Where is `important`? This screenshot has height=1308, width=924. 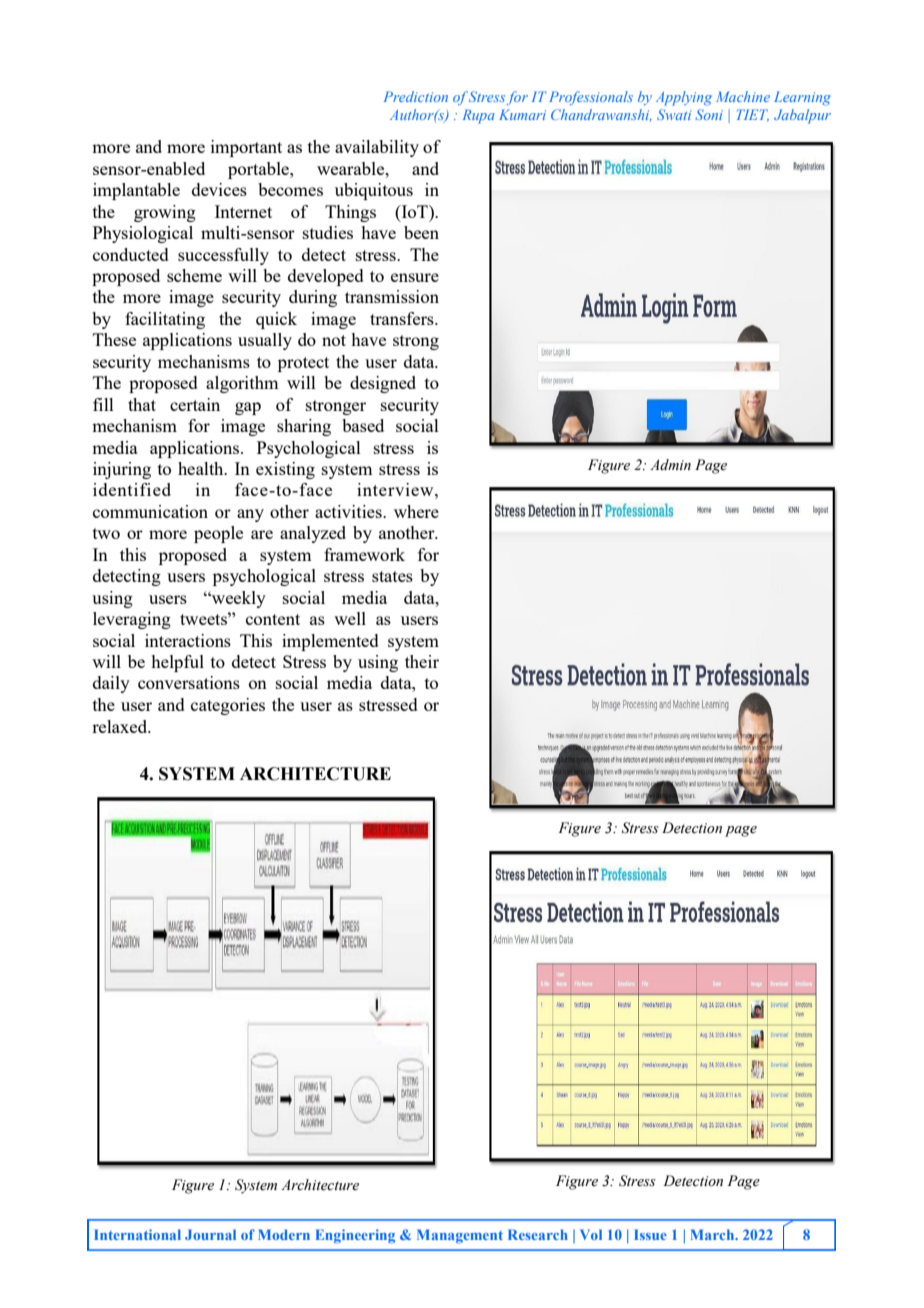 important is located at coordinates (246, 148).
